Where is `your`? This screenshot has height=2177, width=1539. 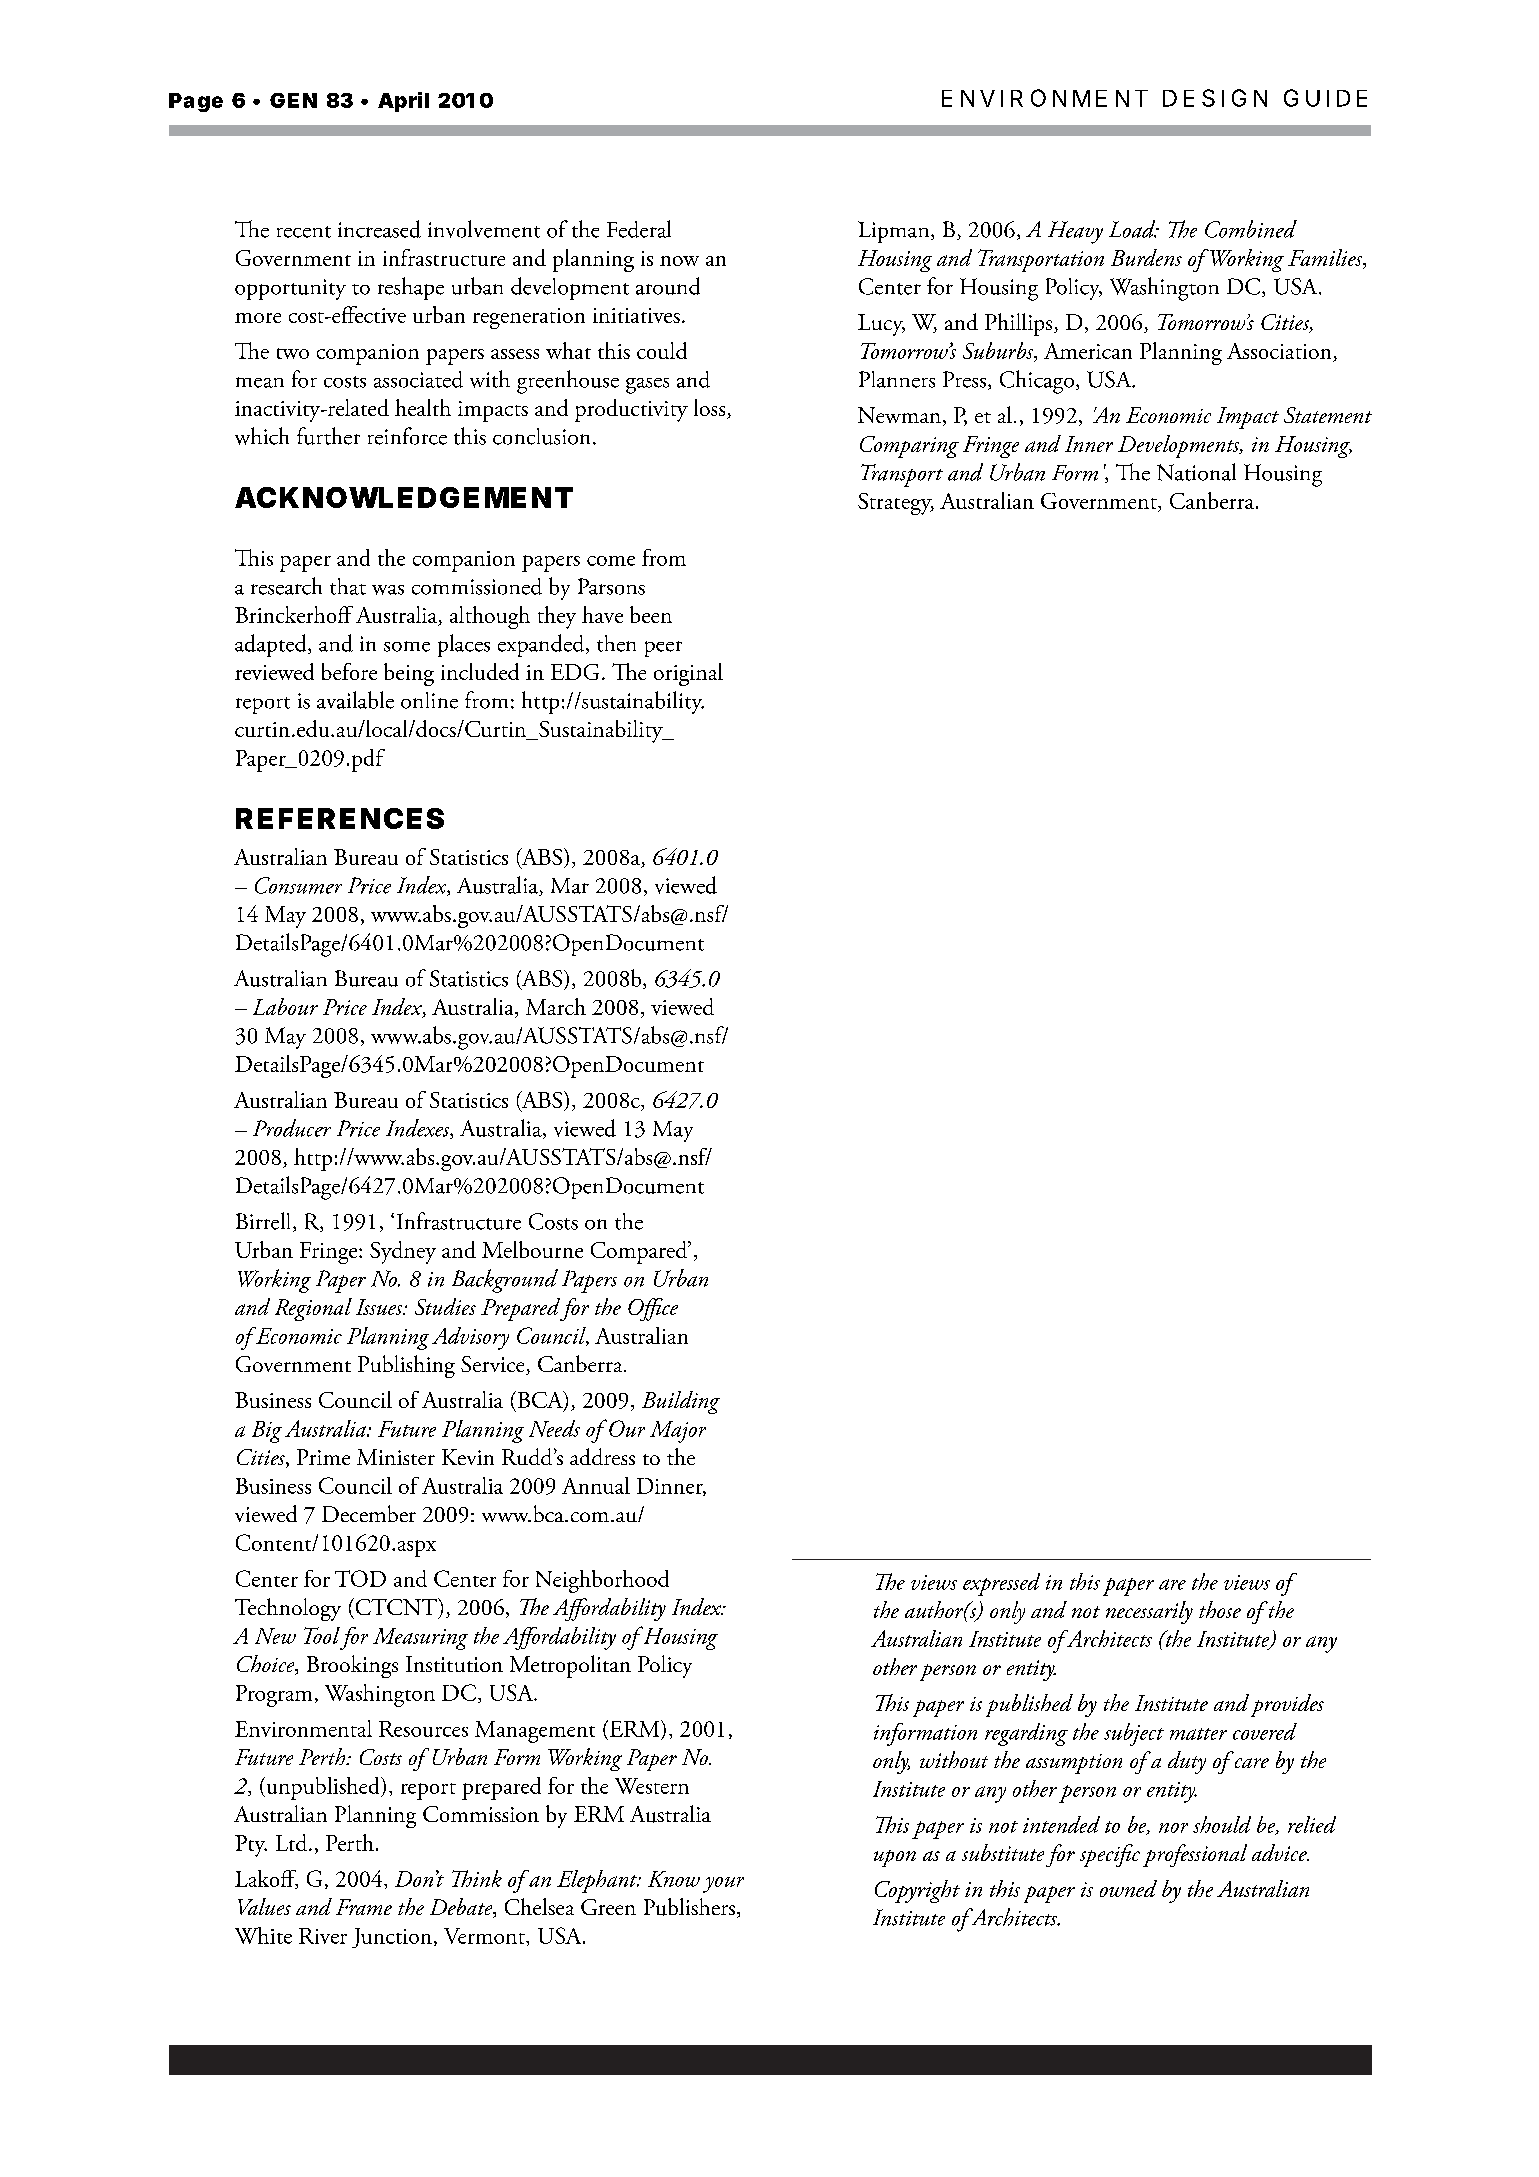 your is located at coordinates (723, 1885).
